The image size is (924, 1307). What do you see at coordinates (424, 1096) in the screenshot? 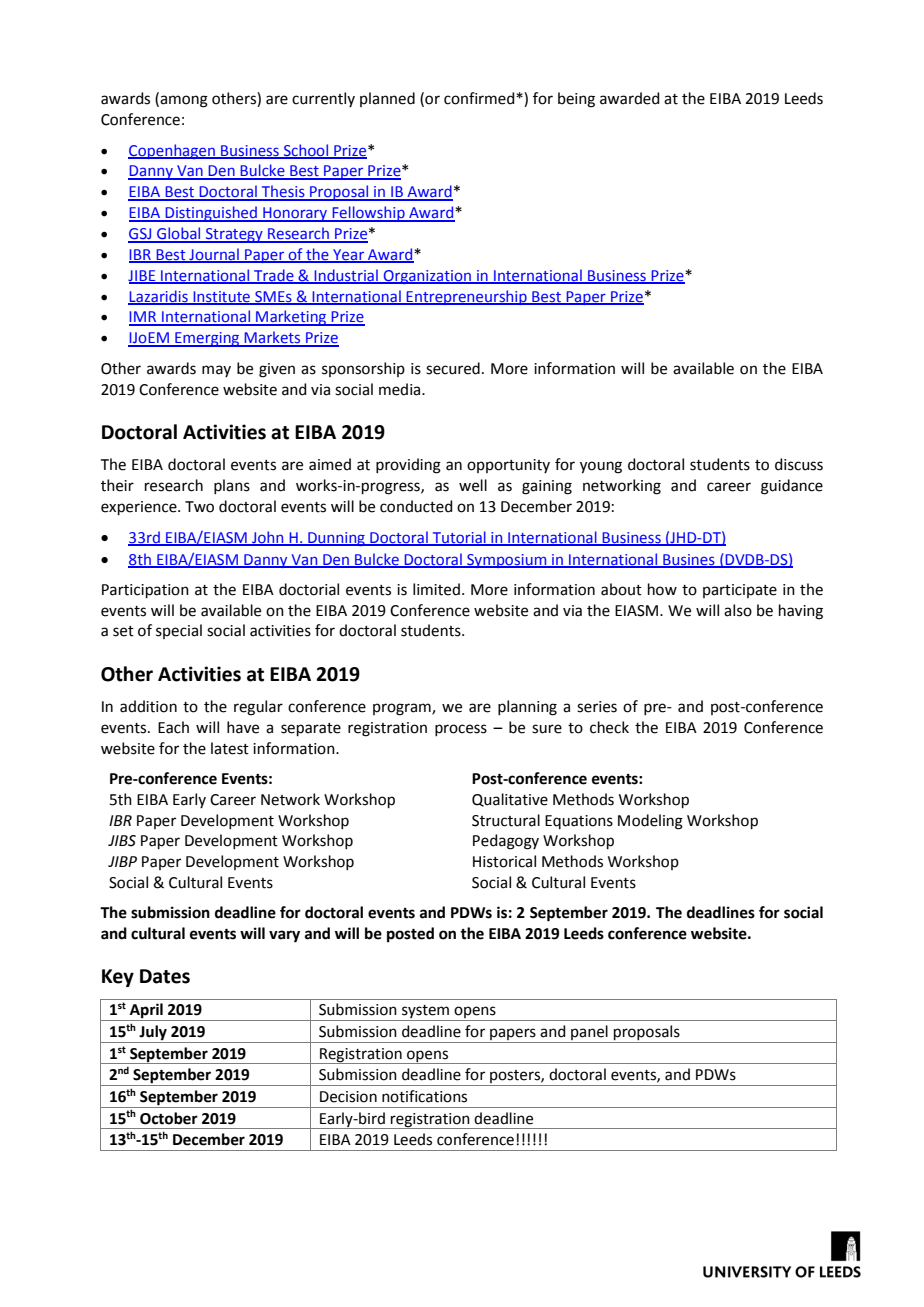
I see `notifications` at bounding box center [424, 1096].
